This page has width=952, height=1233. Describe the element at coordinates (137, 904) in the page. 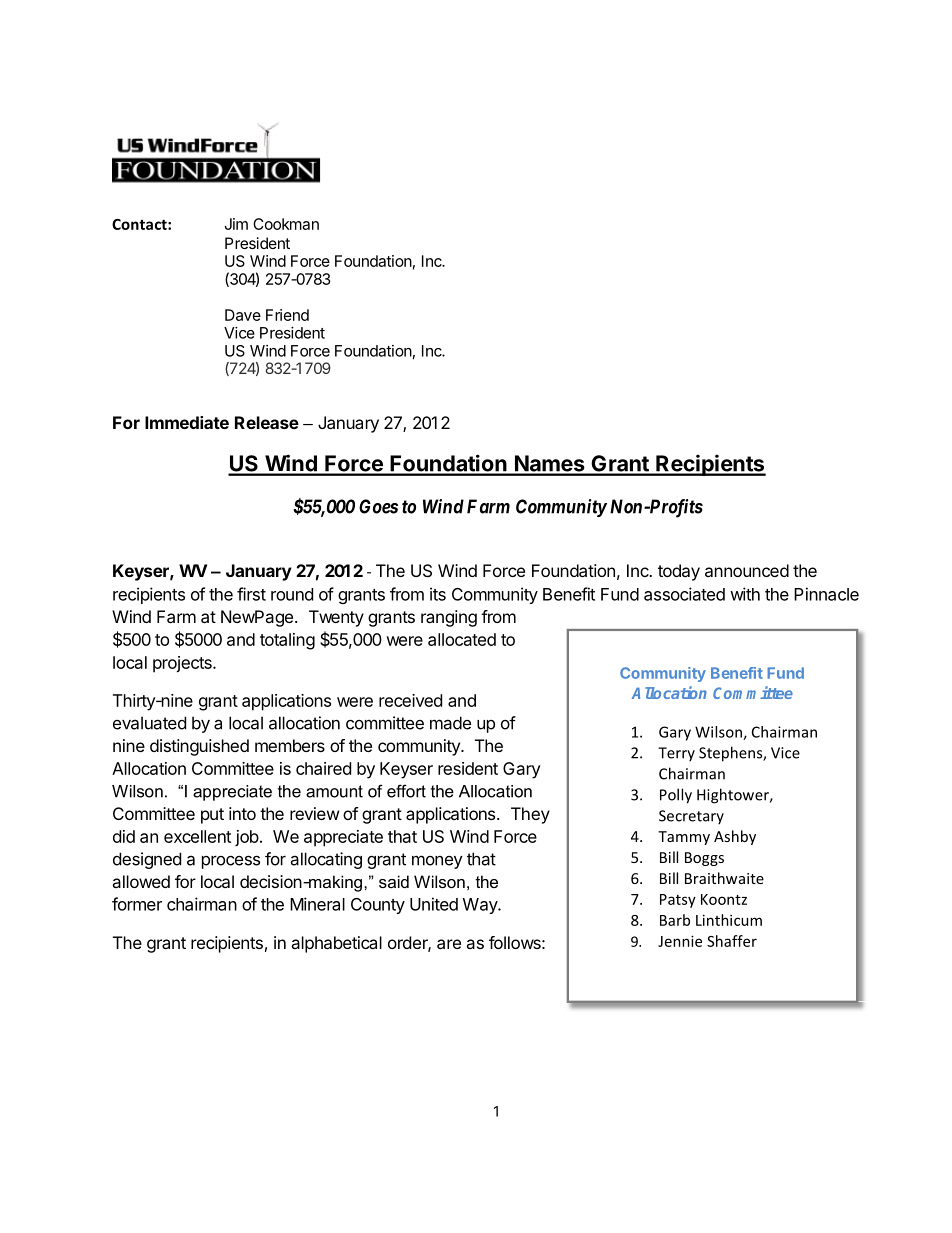

I see `former` at that location.
